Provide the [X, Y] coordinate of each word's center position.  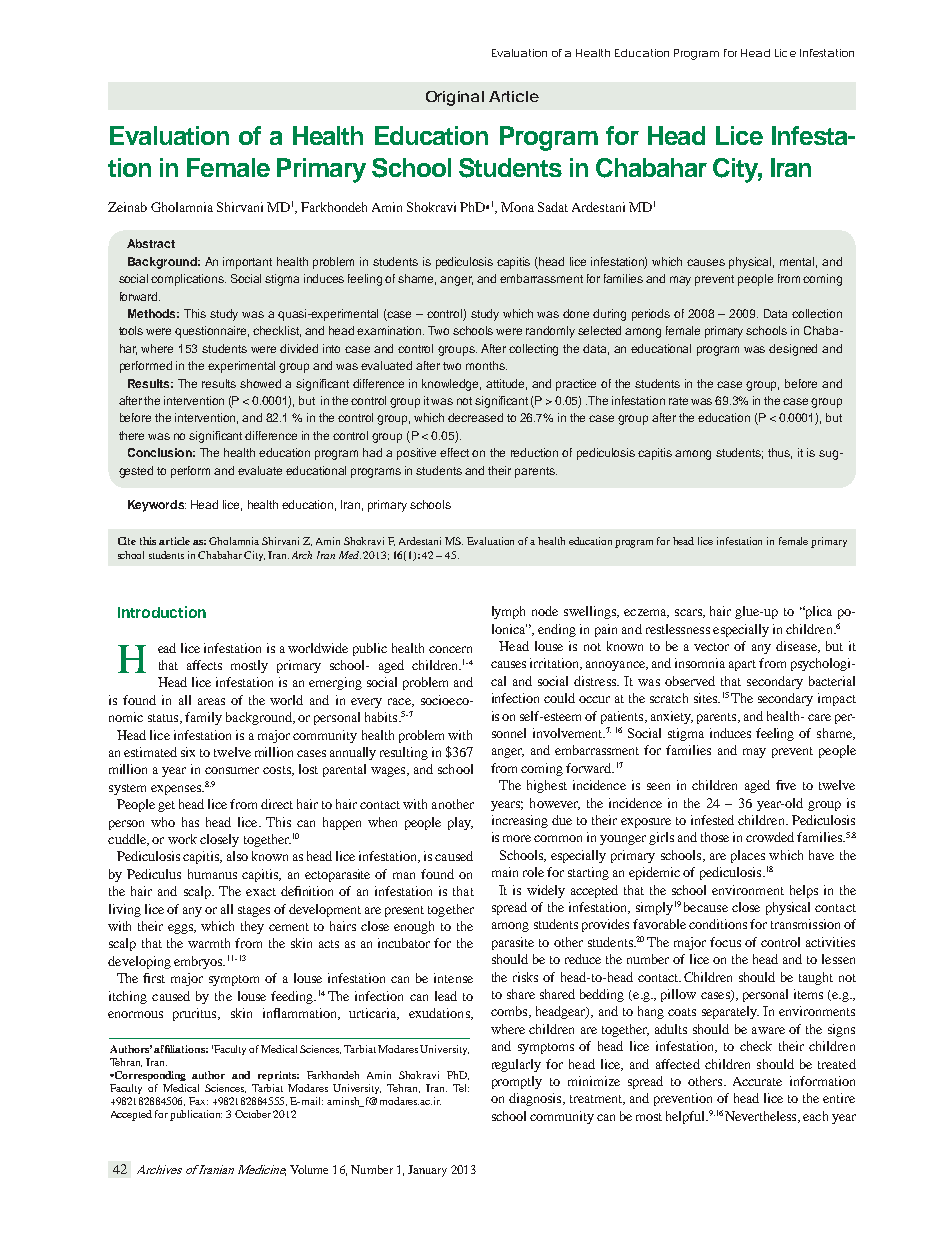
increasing [520, 821]
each [815, 1116]
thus [780, 453]
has [190, 822]
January [427, 1171]
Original [455, 98]
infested [712, 820]
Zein [120, 207]
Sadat [553, 207]
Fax [198, 1101]
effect [454, 452]
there [131, 435]
